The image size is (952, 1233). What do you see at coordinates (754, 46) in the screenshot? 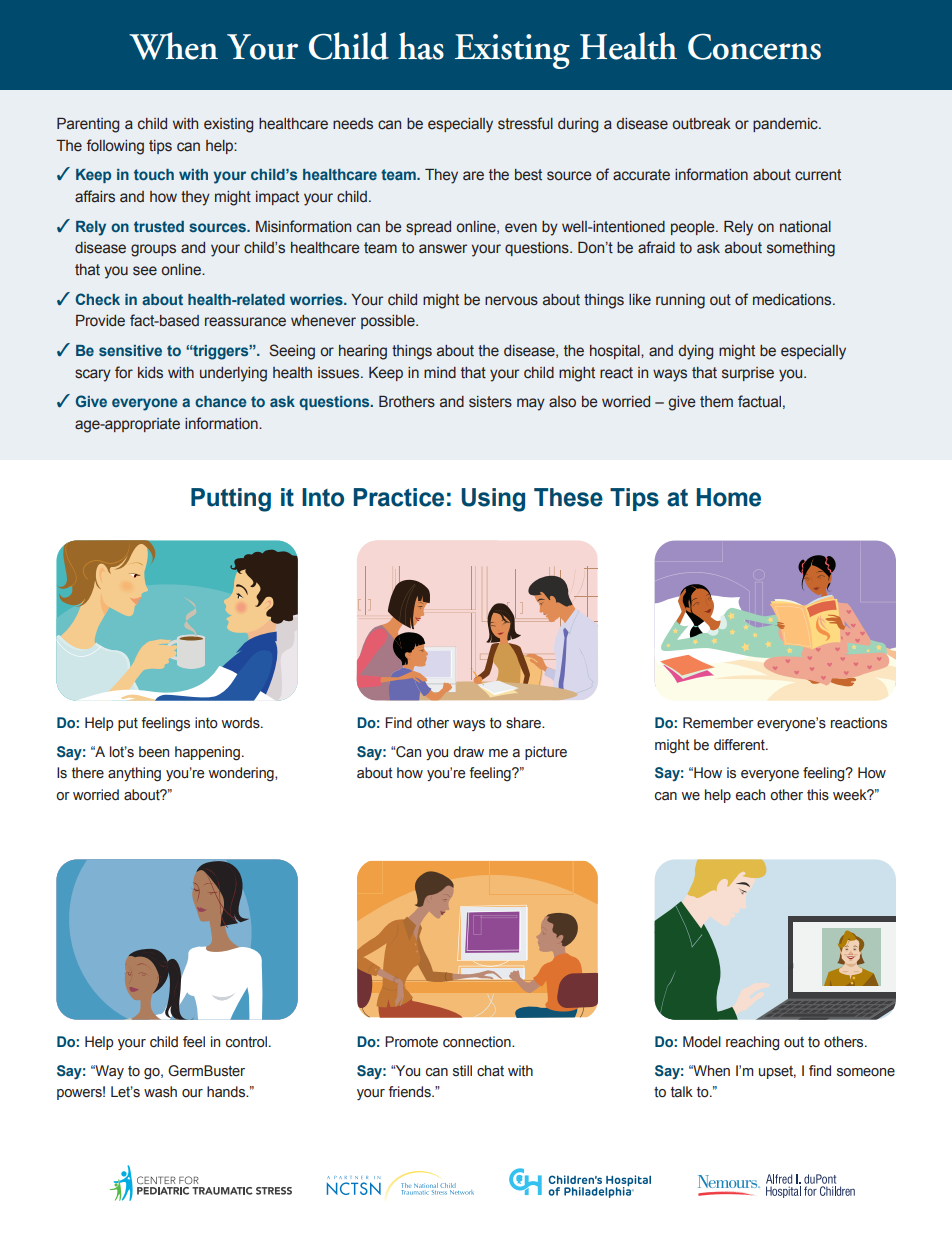
I see `Concerns` at bounding box center [754, 46].
